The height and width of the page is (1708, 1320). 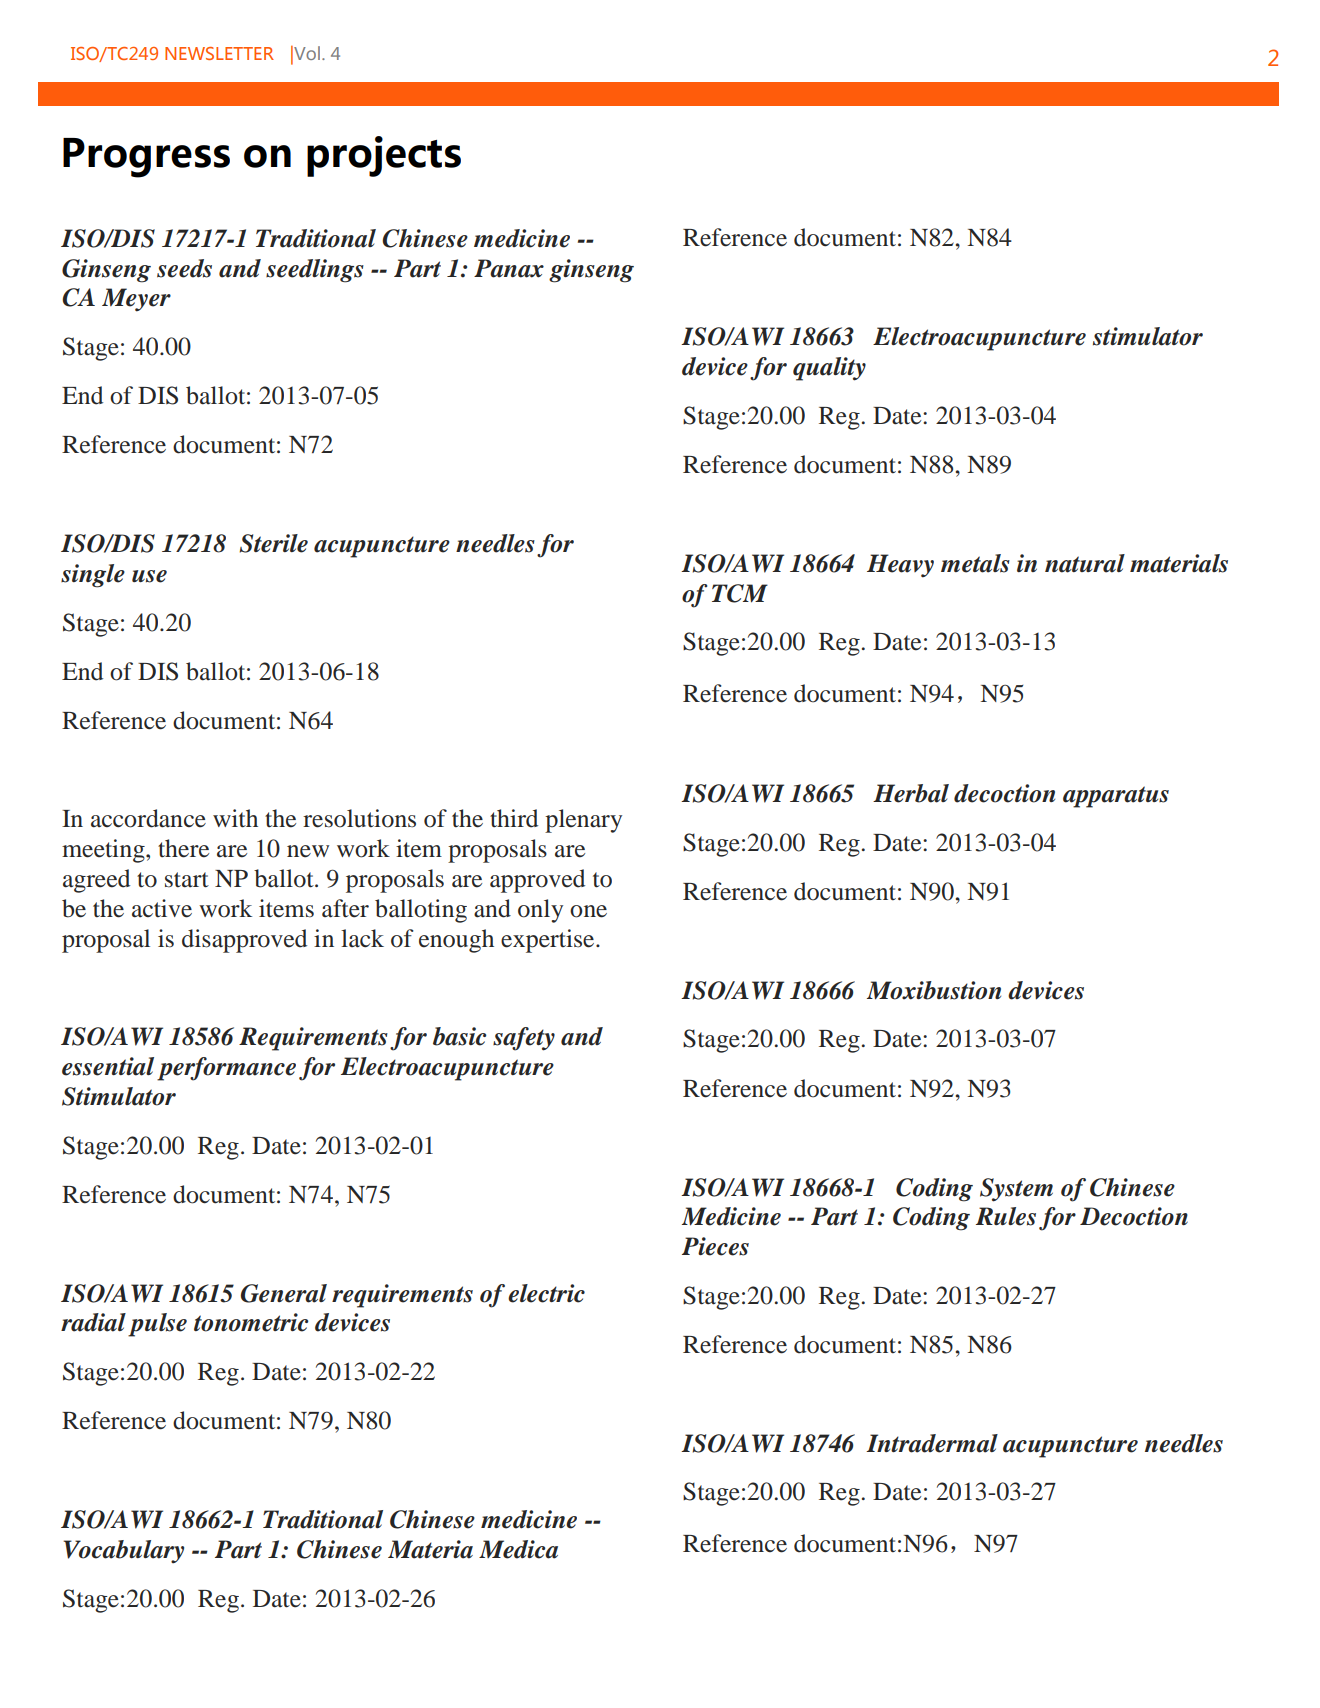 What do you see at coordinates (829, 369) in the page?
I see `quality` at bounding box center [829, 369].
